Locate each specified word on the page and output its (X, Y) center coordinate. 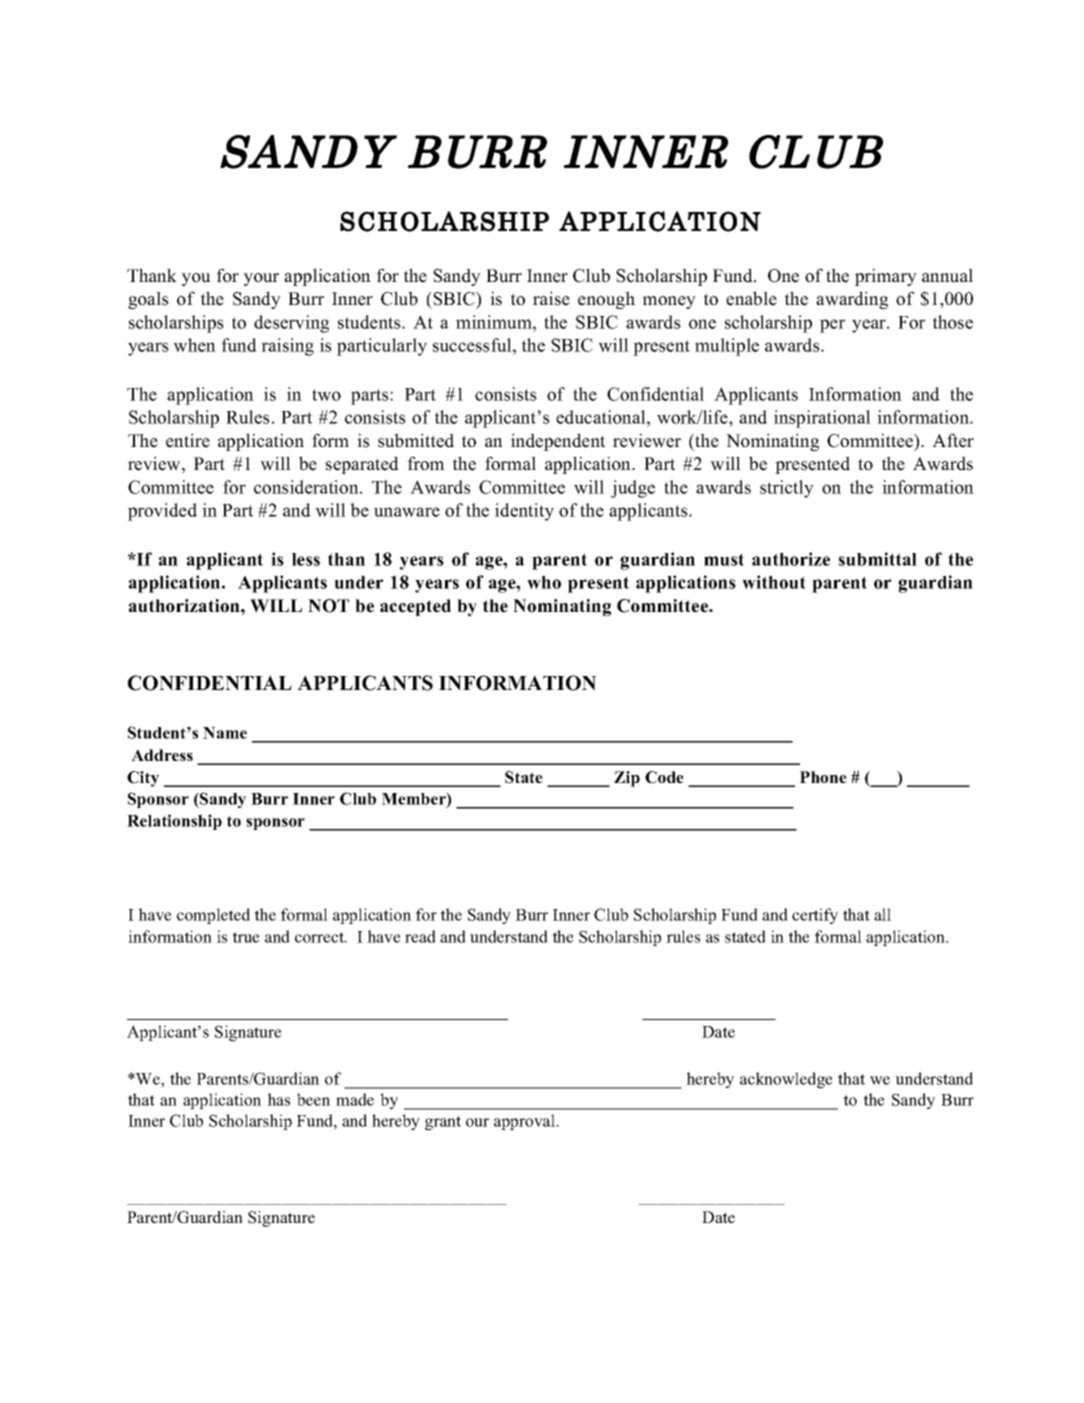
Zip (627, 779)
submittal (878, 559)
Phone (823, 777)
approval (526, 1122)
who (544, 582)
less (306, 559)
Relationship (174, 822)
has (278, 1099)
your (261, 279)
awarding (852, 300)
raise (551, 298)
